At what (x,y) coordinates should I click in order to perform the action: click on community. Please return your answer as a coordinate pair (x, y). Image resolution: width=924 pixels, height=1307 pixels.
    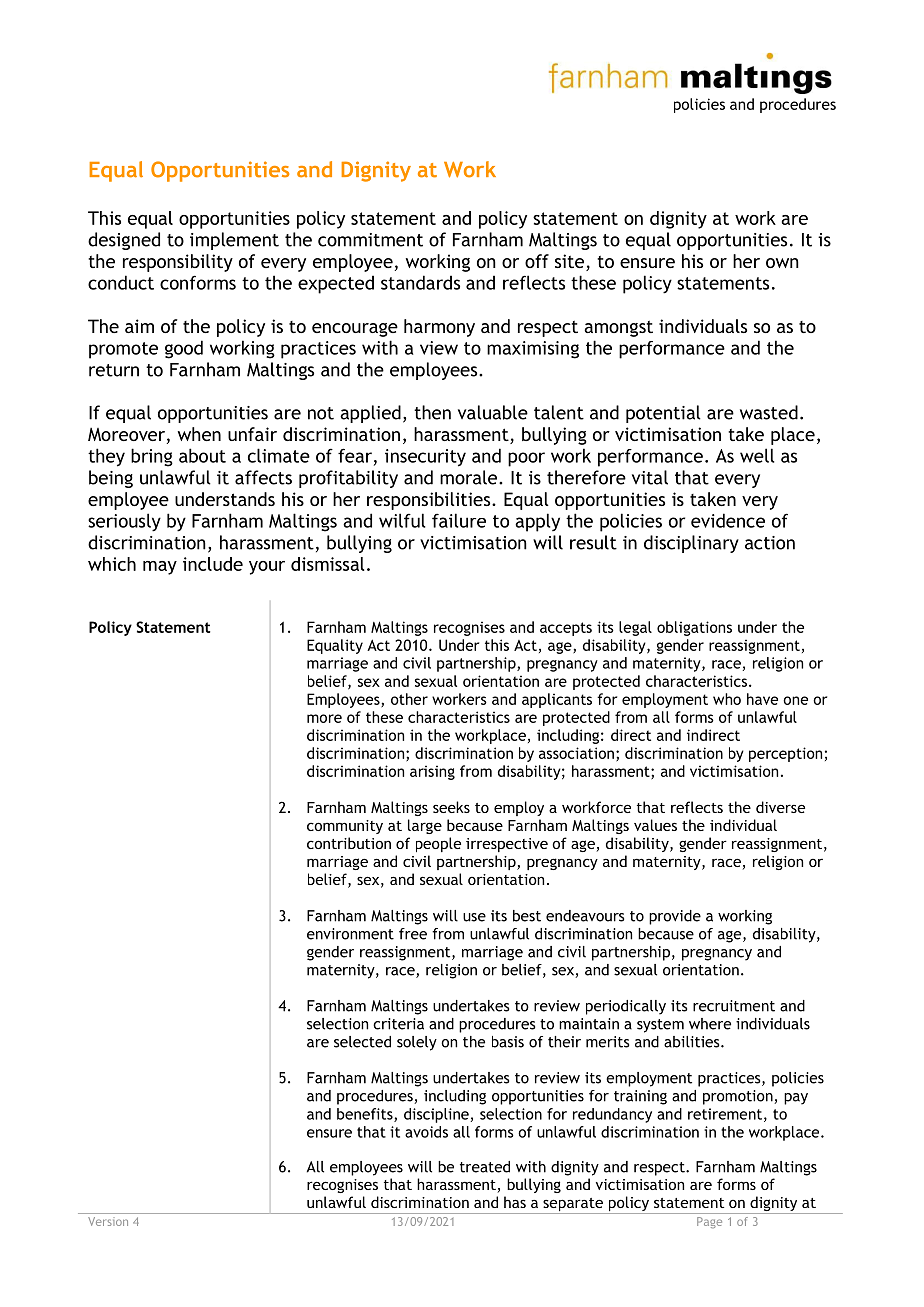
    Looking at the image, I should click on (345, 827).
